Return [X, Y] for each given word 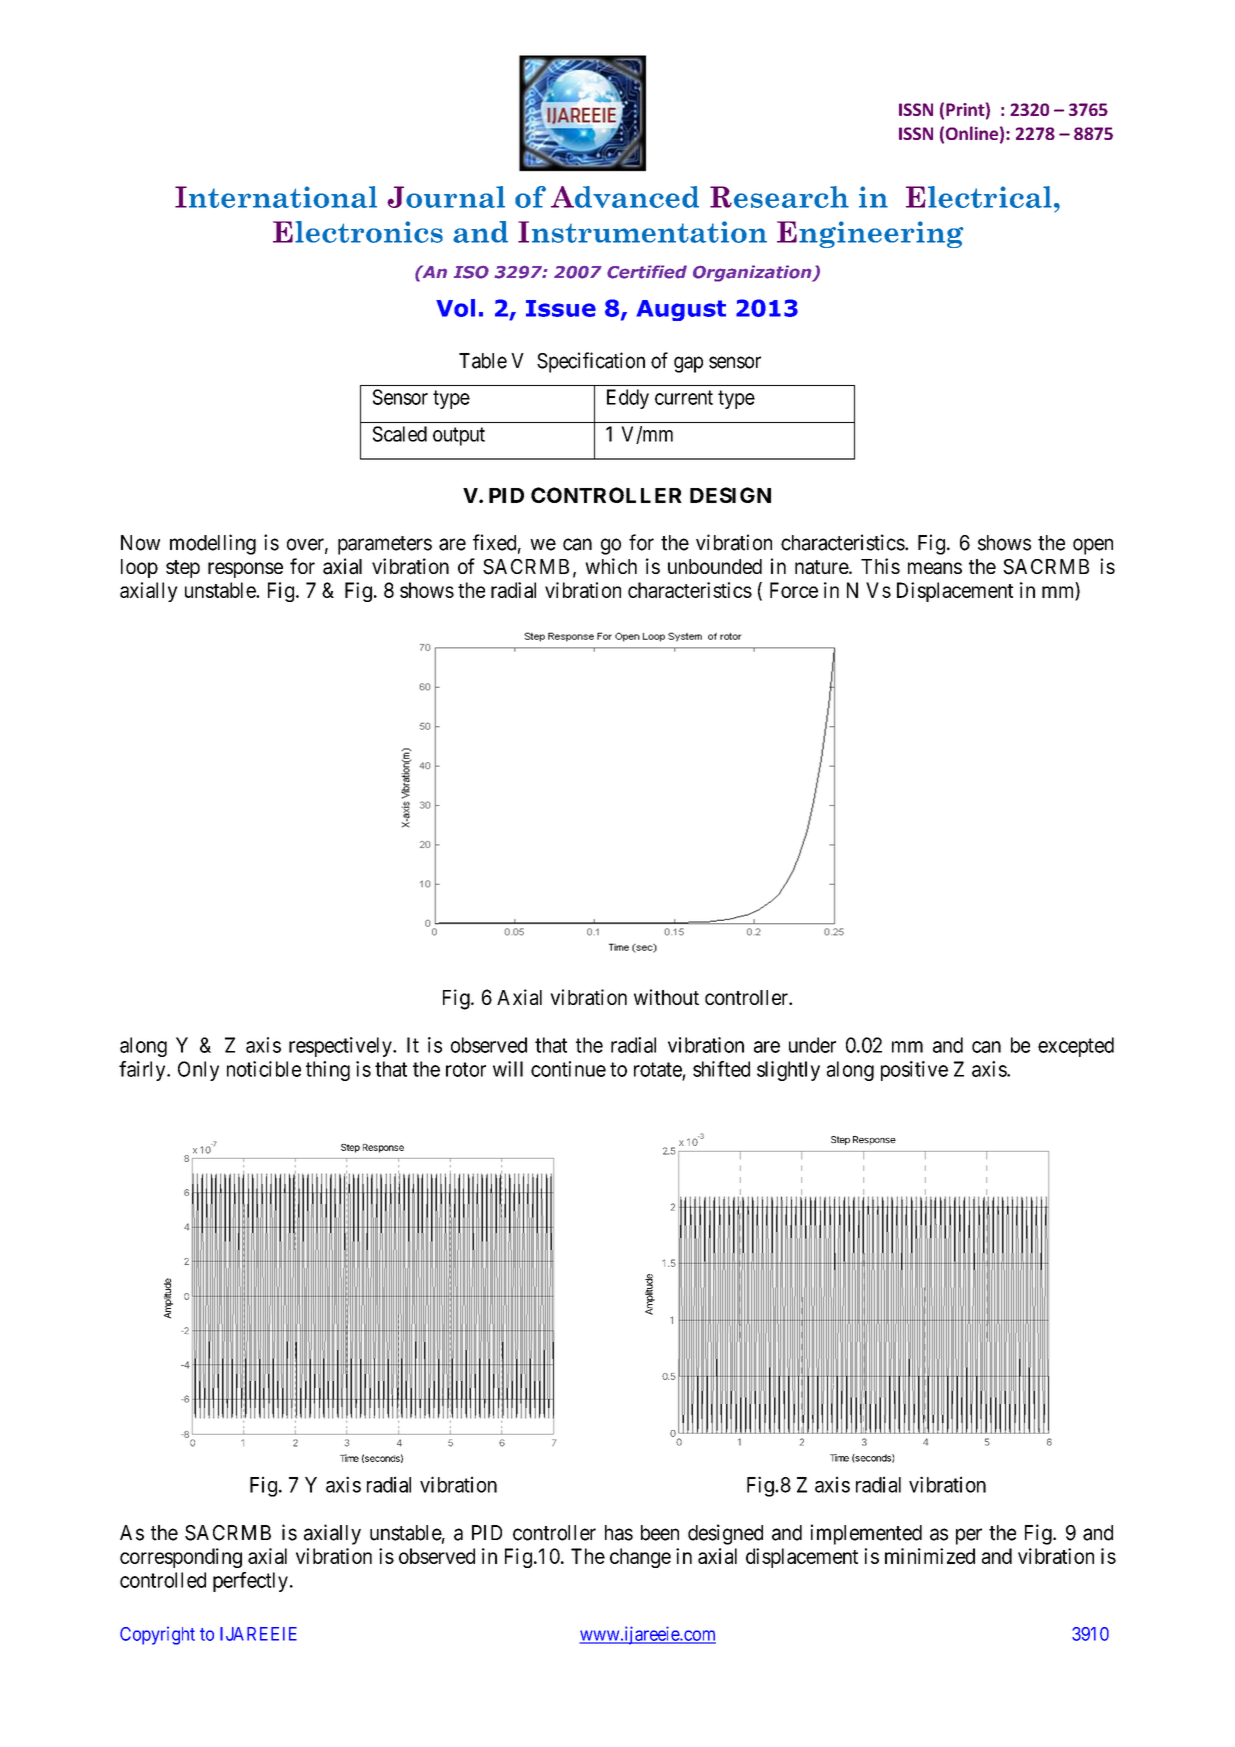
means [935, 568]
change [640, 1558]
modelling [213, 544]
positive [914, 1071]
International [276, 197]
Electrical [979, 197]
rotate [658, 1069]
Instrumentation [642, 232]
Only [198, 1071]
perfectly [250, 1582]
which [611, 566]
